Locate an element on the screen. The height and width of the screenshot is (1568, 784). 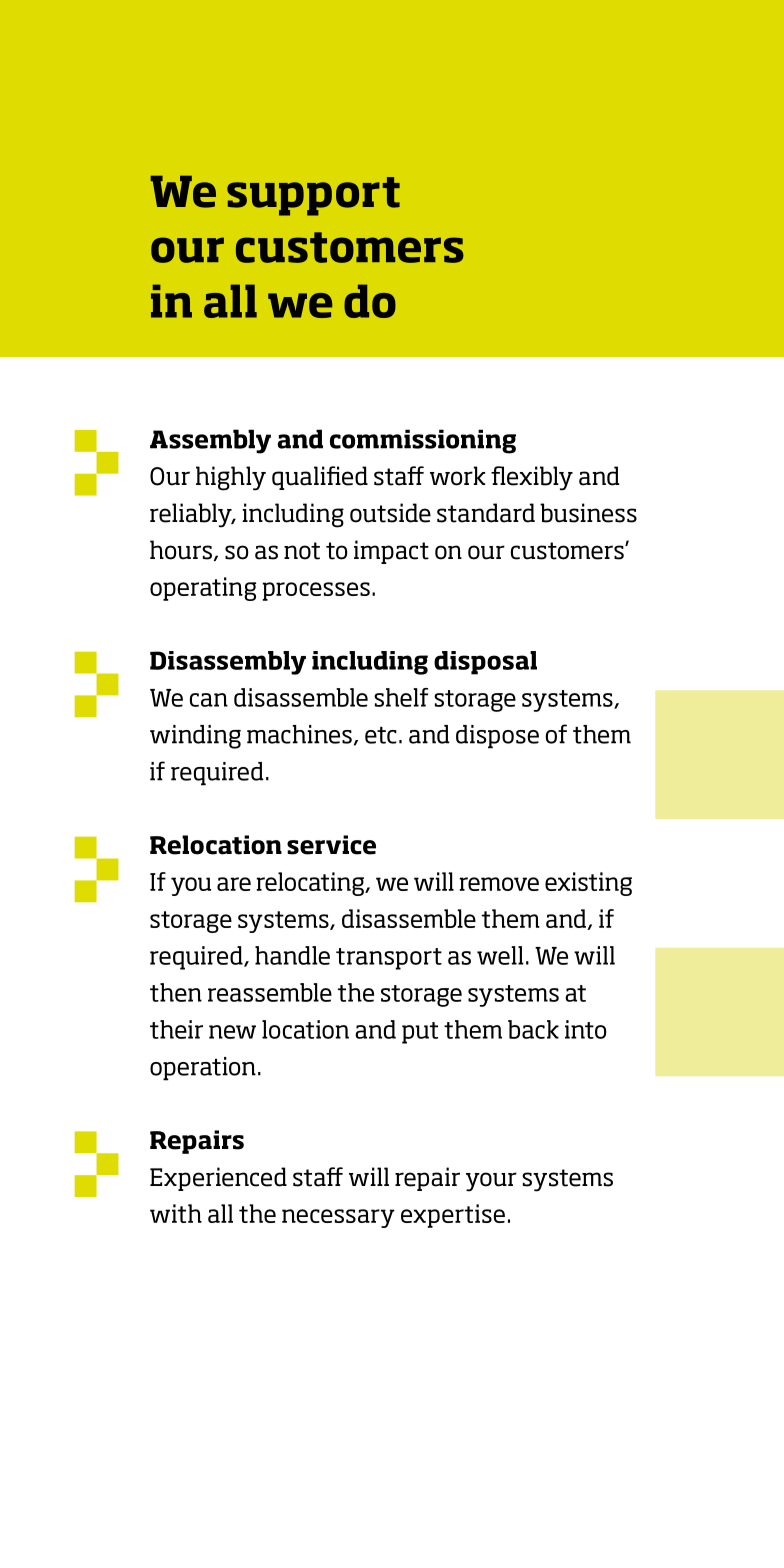
your is located at coordinates (491, 1182).
